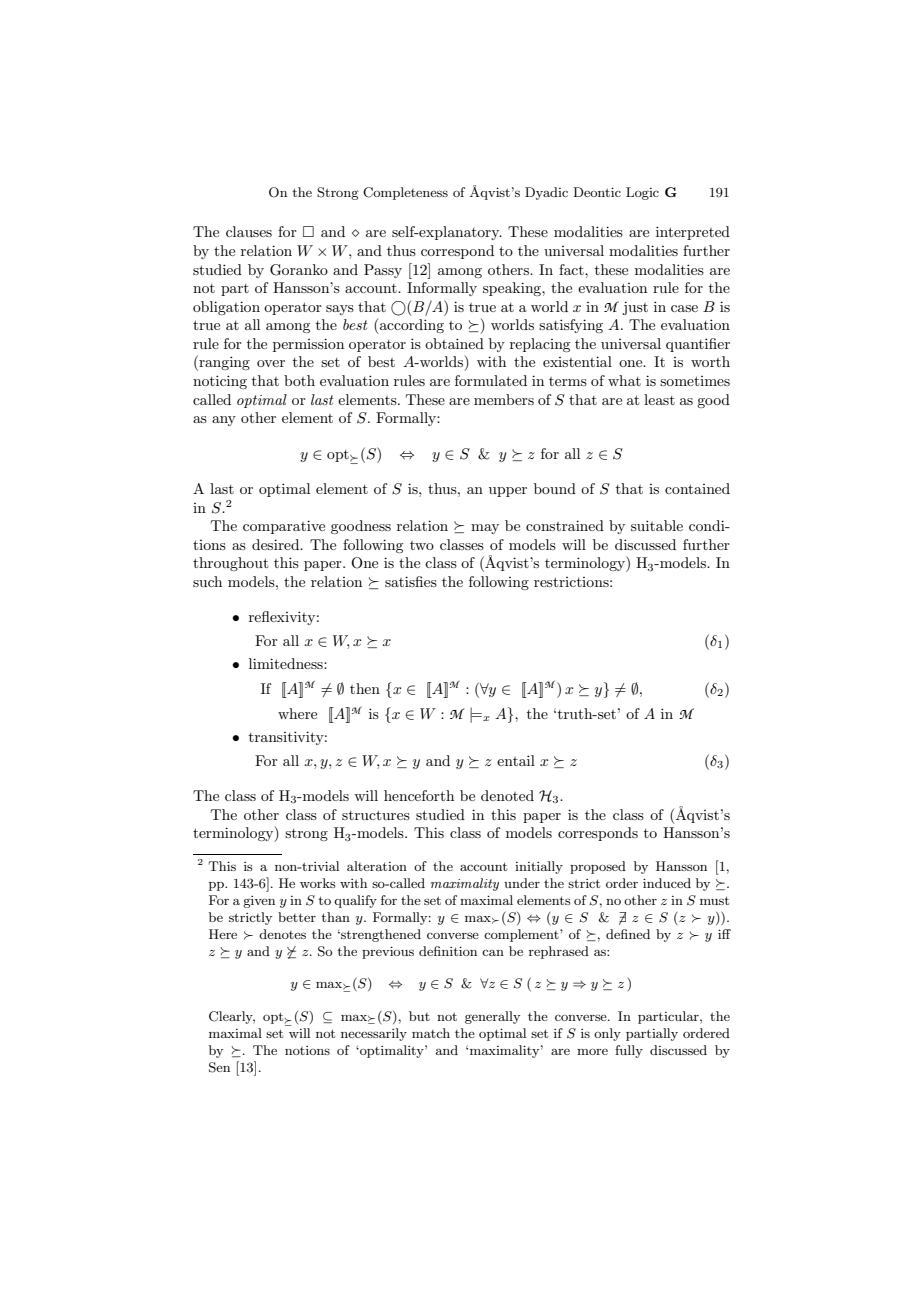 Image resolution: width=924 pixels, height=1308 pixels. Describe the element at coordinates (207, 581) in the screenshot. I see `such` at that location.
